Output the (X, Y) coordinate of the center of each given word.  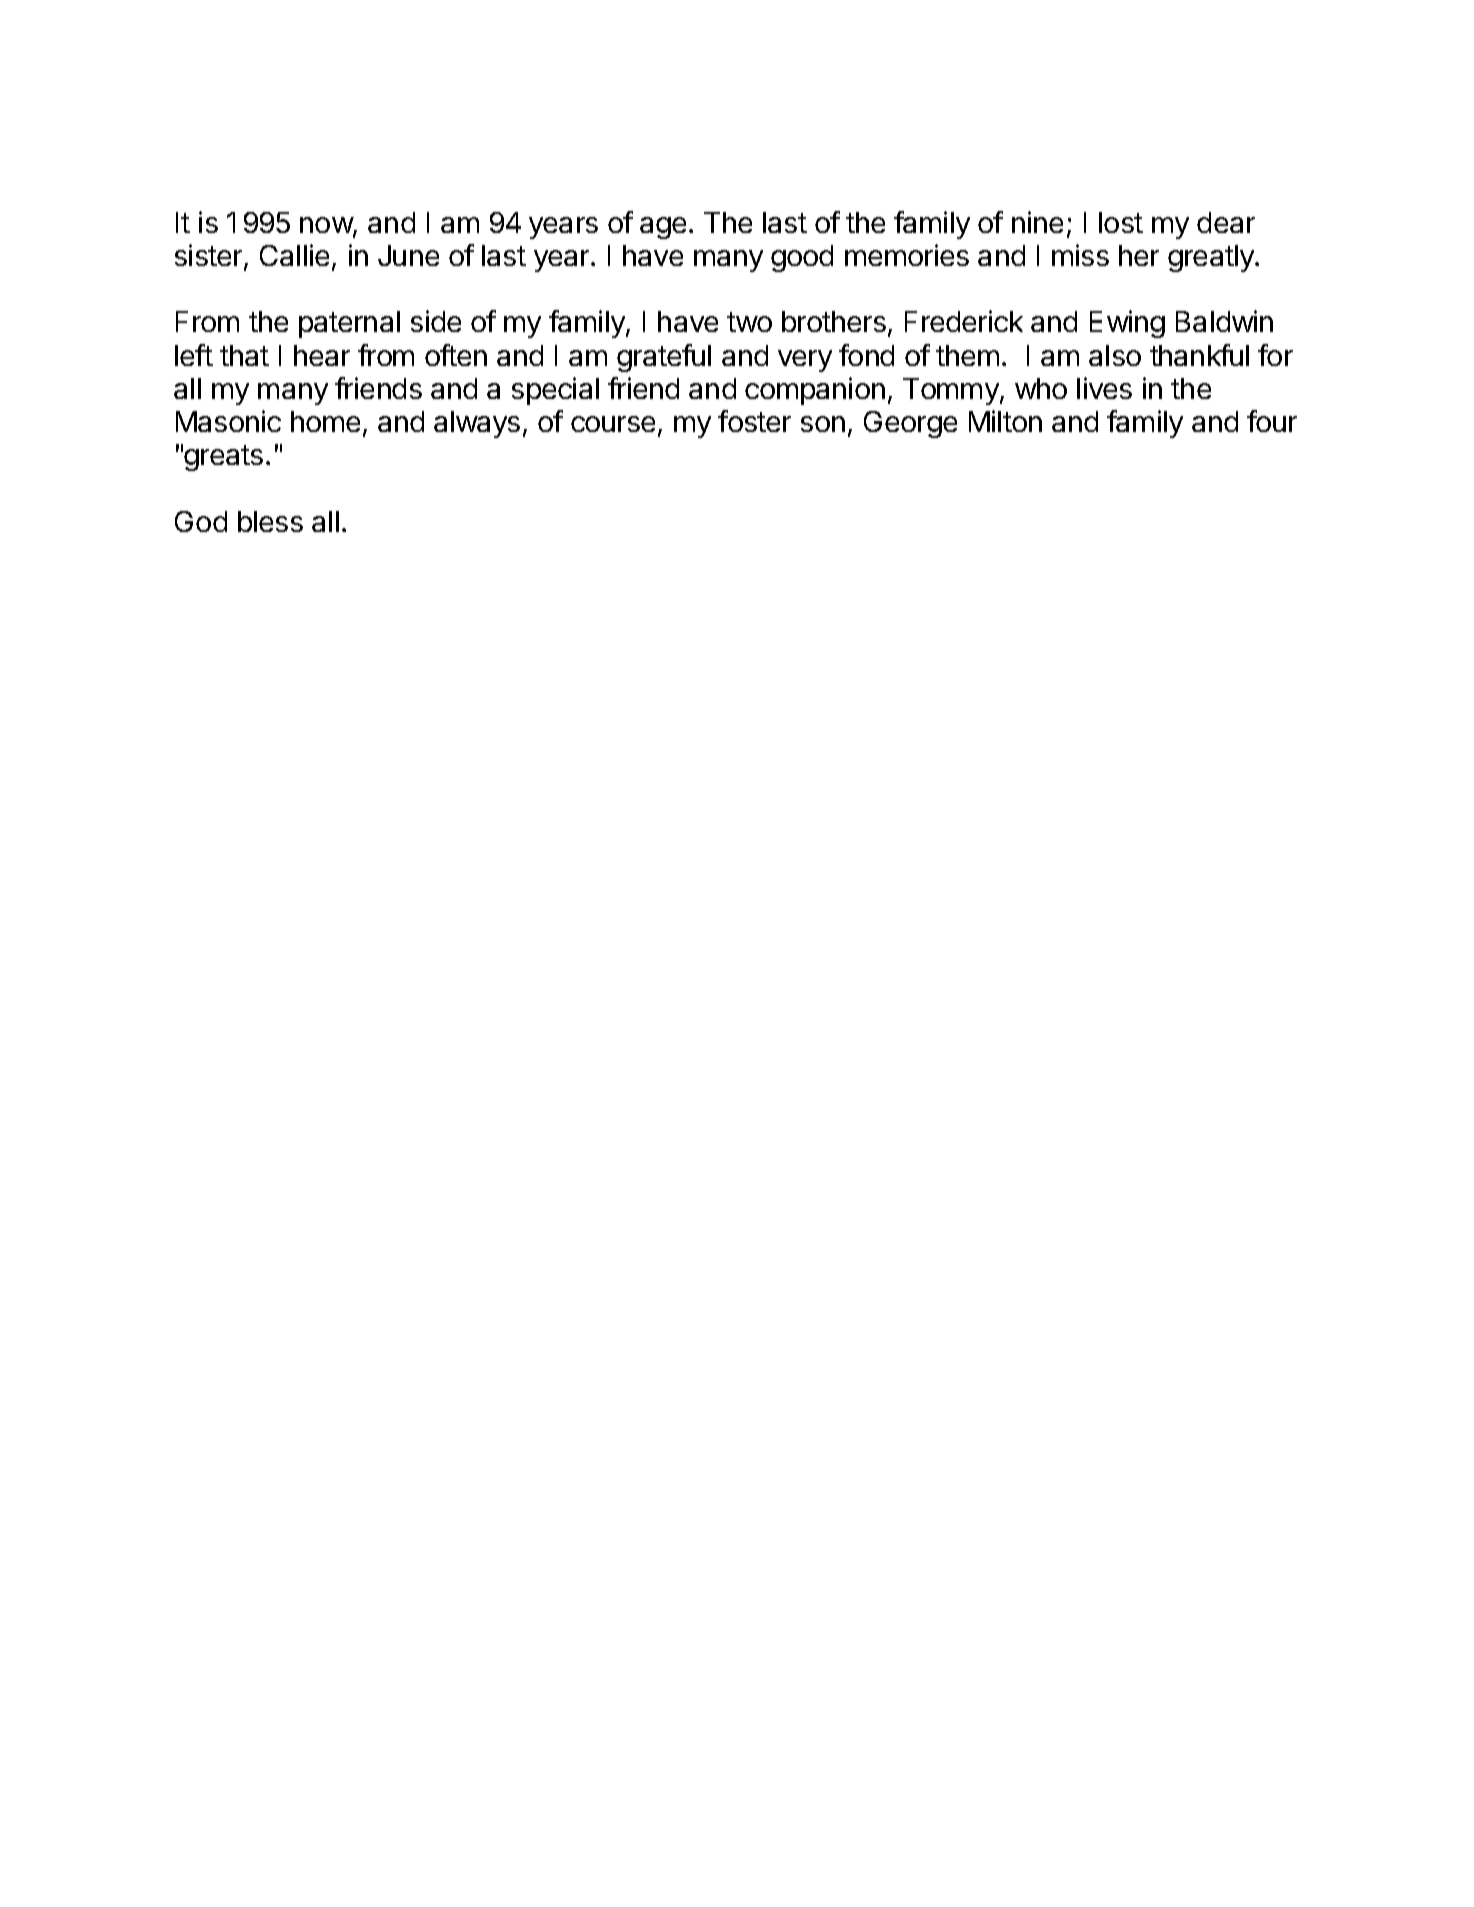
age (663, 228)
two (749, 322)
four (1272, 421)
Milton (1005, 421)
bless (270, 521)
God (201, 521)
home (325, 421)
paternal (349, 324)
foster (754, 421)
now (327, 226)
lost (1121, 222)
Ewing (1127, 324)
